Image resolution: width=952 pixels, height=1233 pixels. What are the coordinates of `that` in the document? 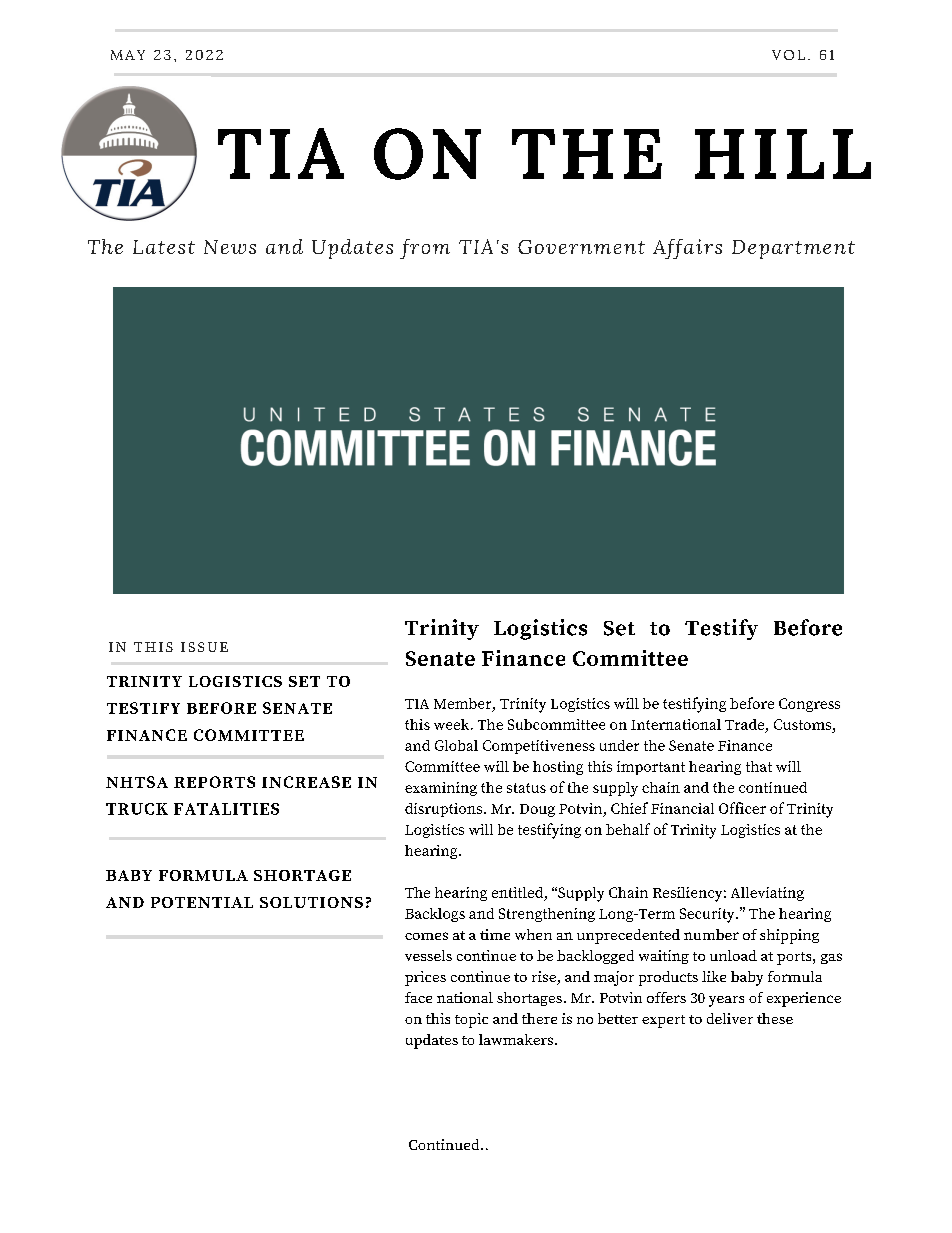 It's located at (759, 766).
